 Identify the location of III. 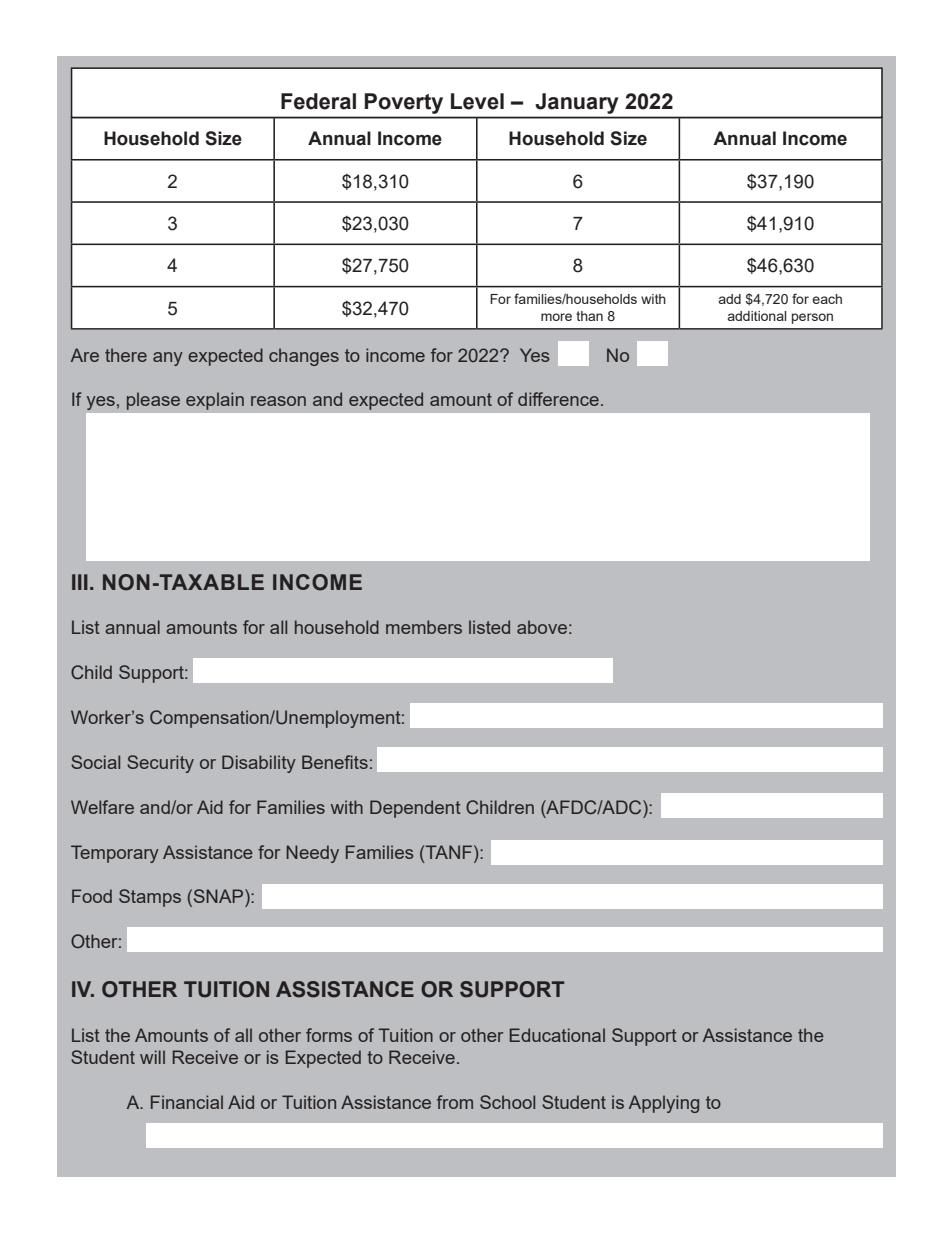
(80, 582).
